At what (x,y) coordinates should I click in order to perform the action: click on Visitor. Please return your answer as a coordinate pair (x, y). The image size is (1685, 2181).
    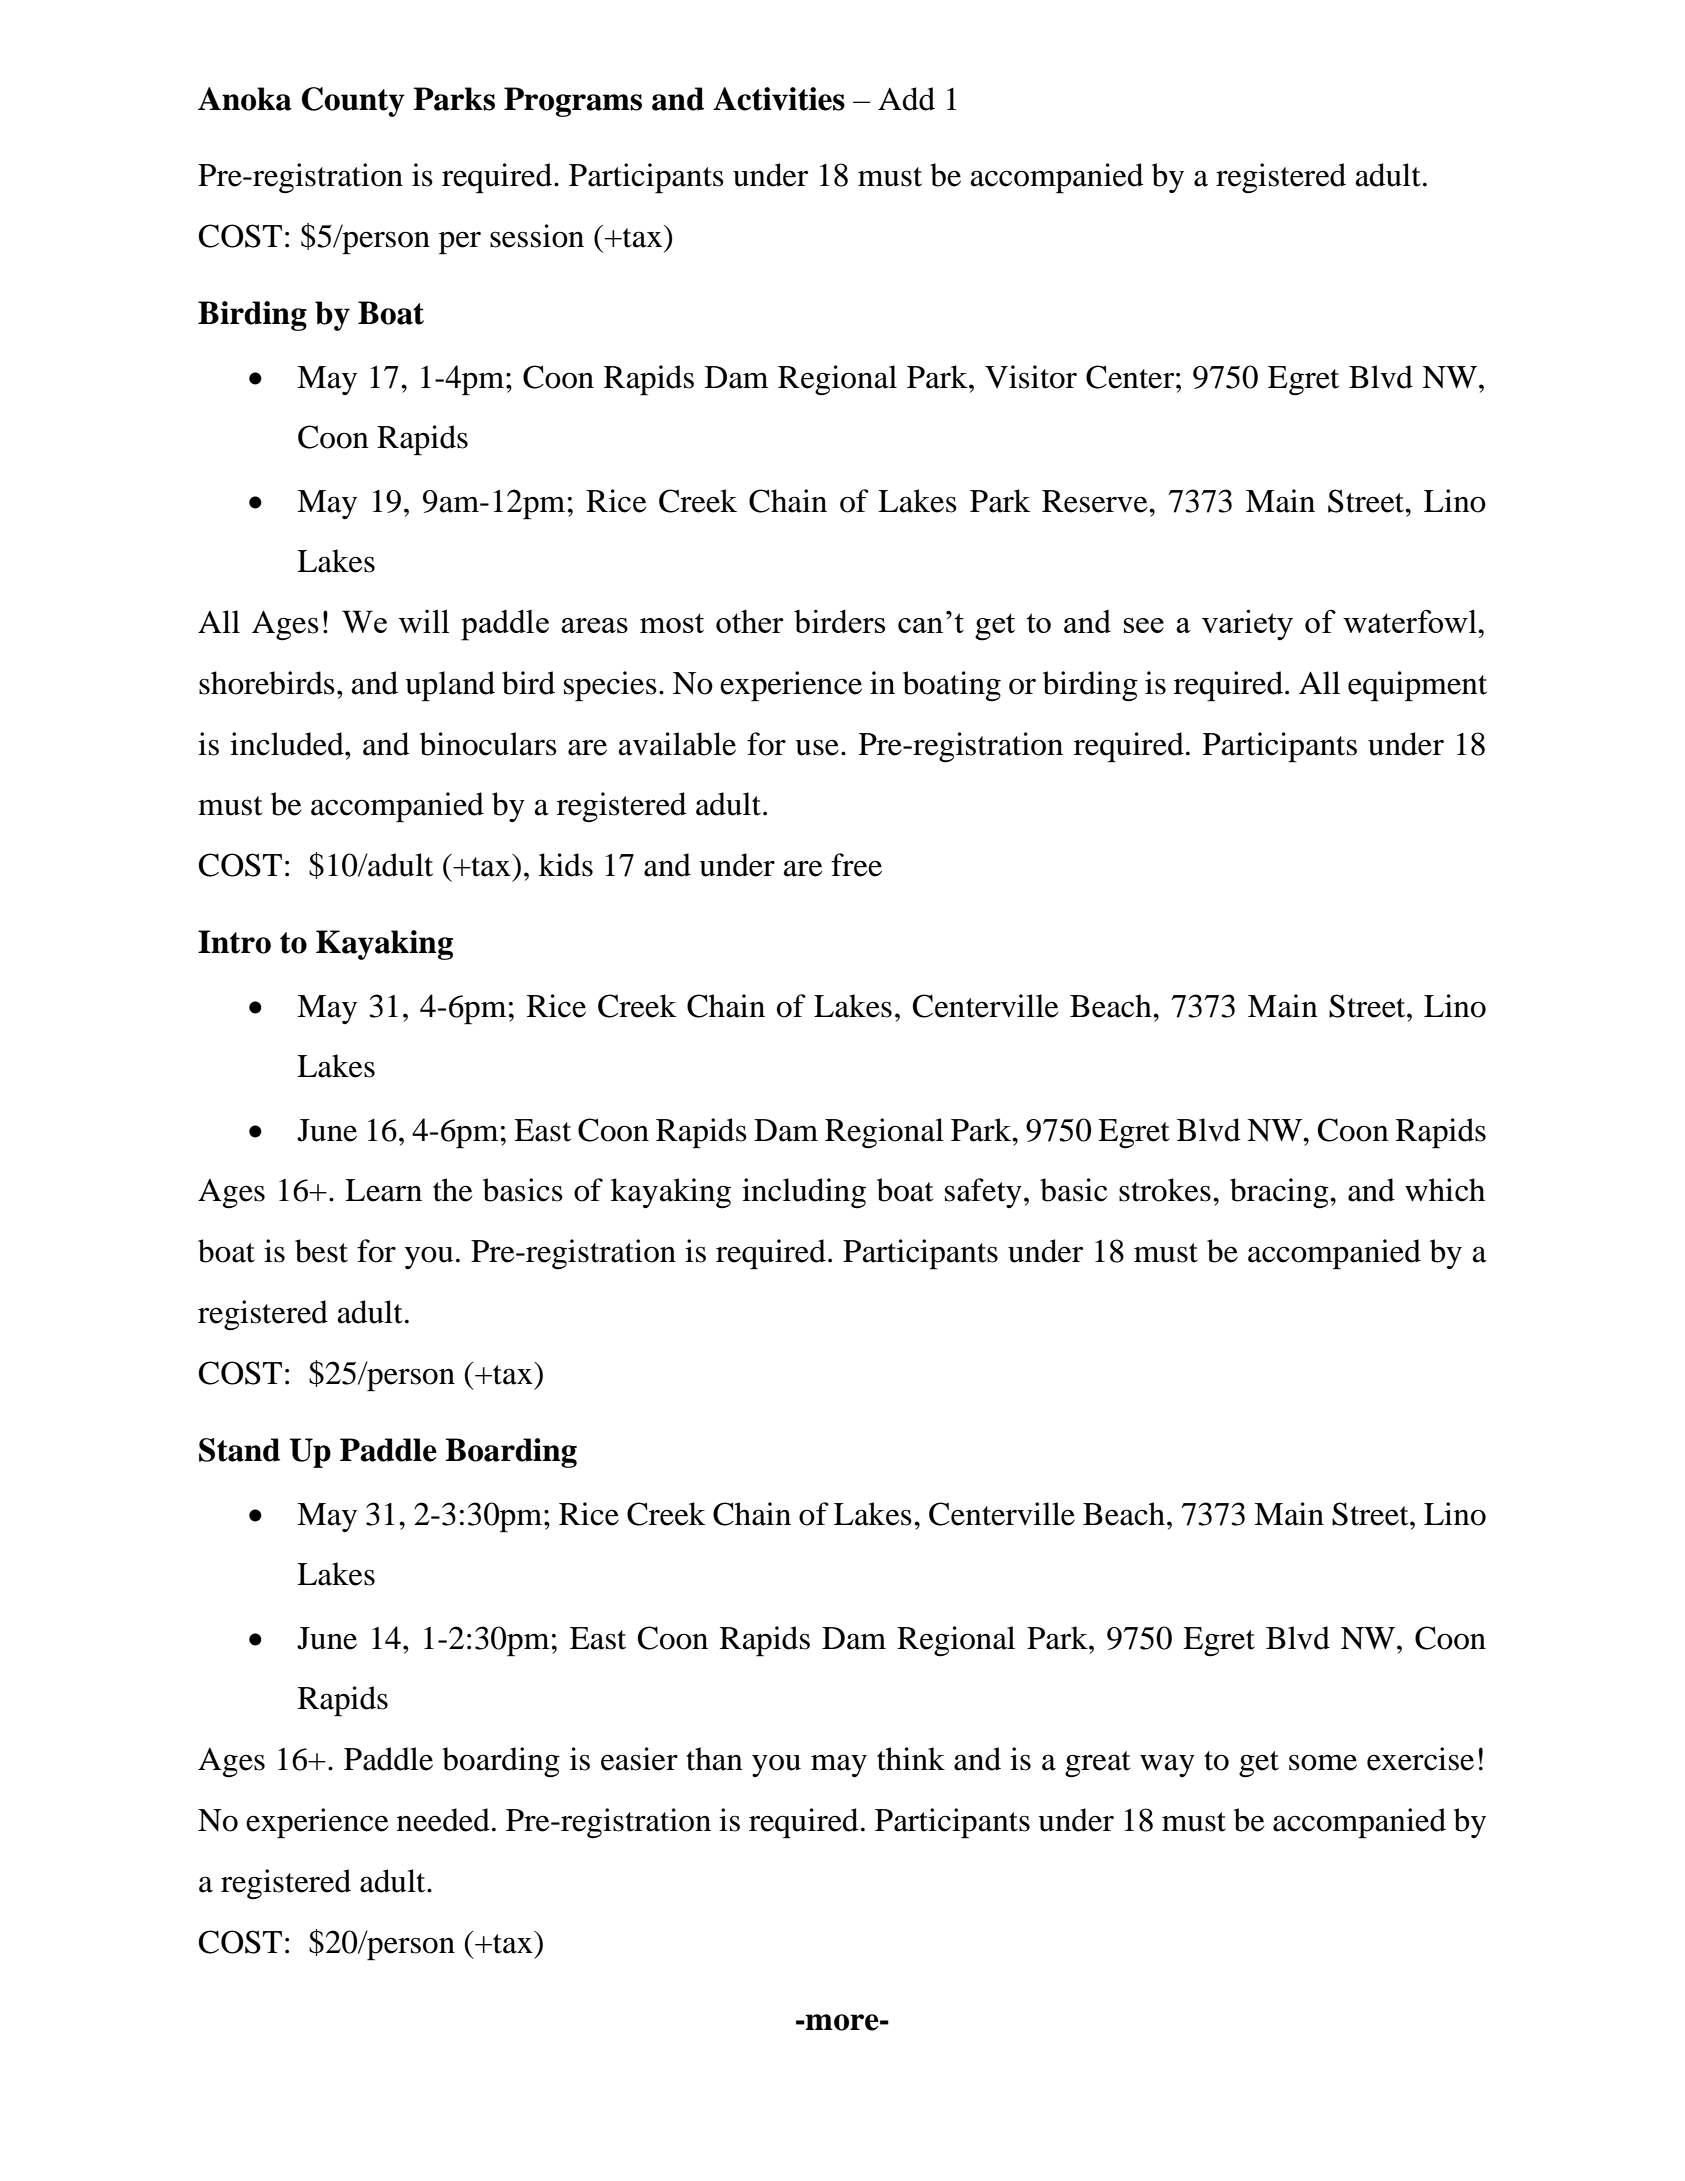
    Looking at the image, I should click on (1031, 377).
